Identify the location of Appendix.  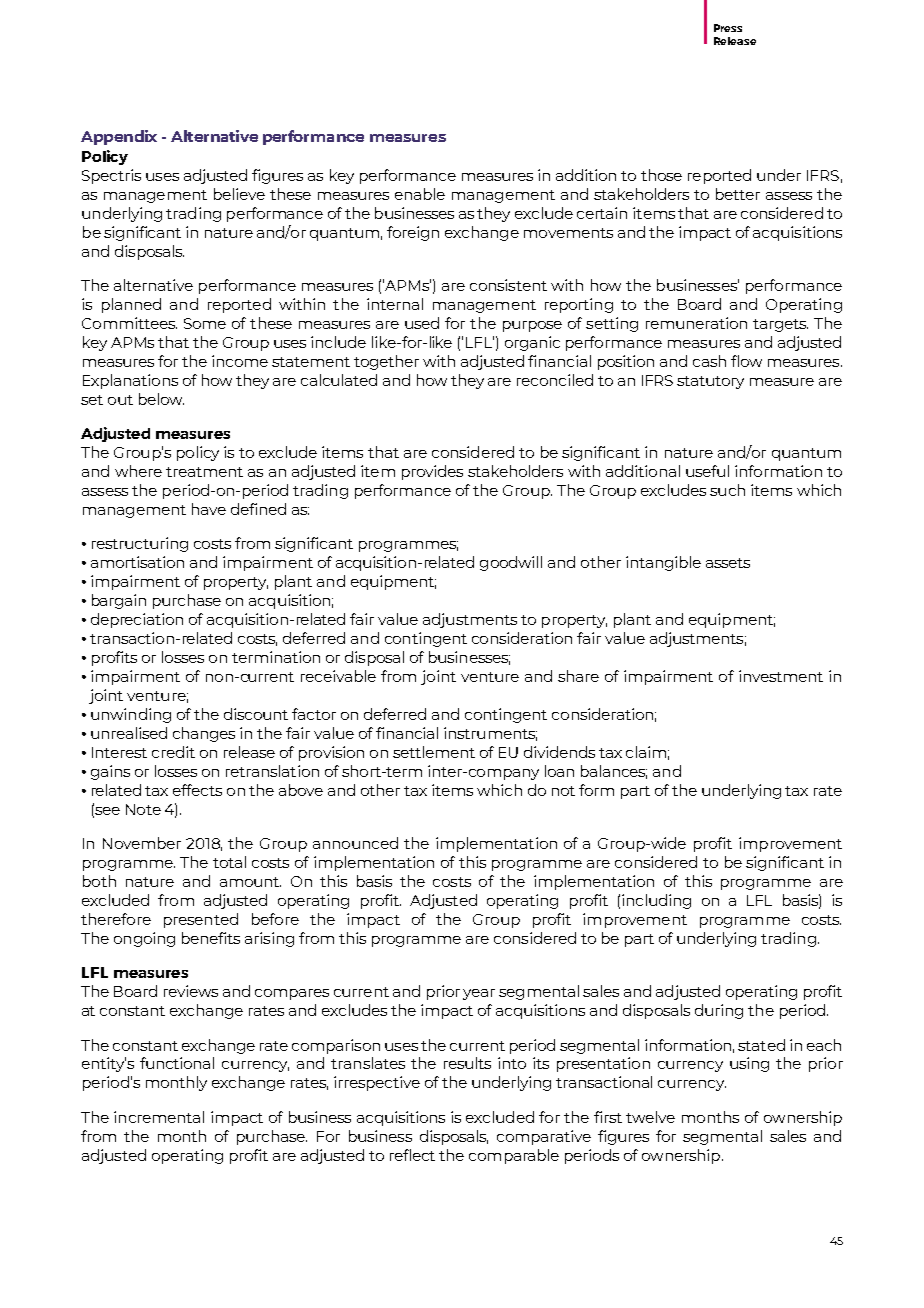
(119, 137).
